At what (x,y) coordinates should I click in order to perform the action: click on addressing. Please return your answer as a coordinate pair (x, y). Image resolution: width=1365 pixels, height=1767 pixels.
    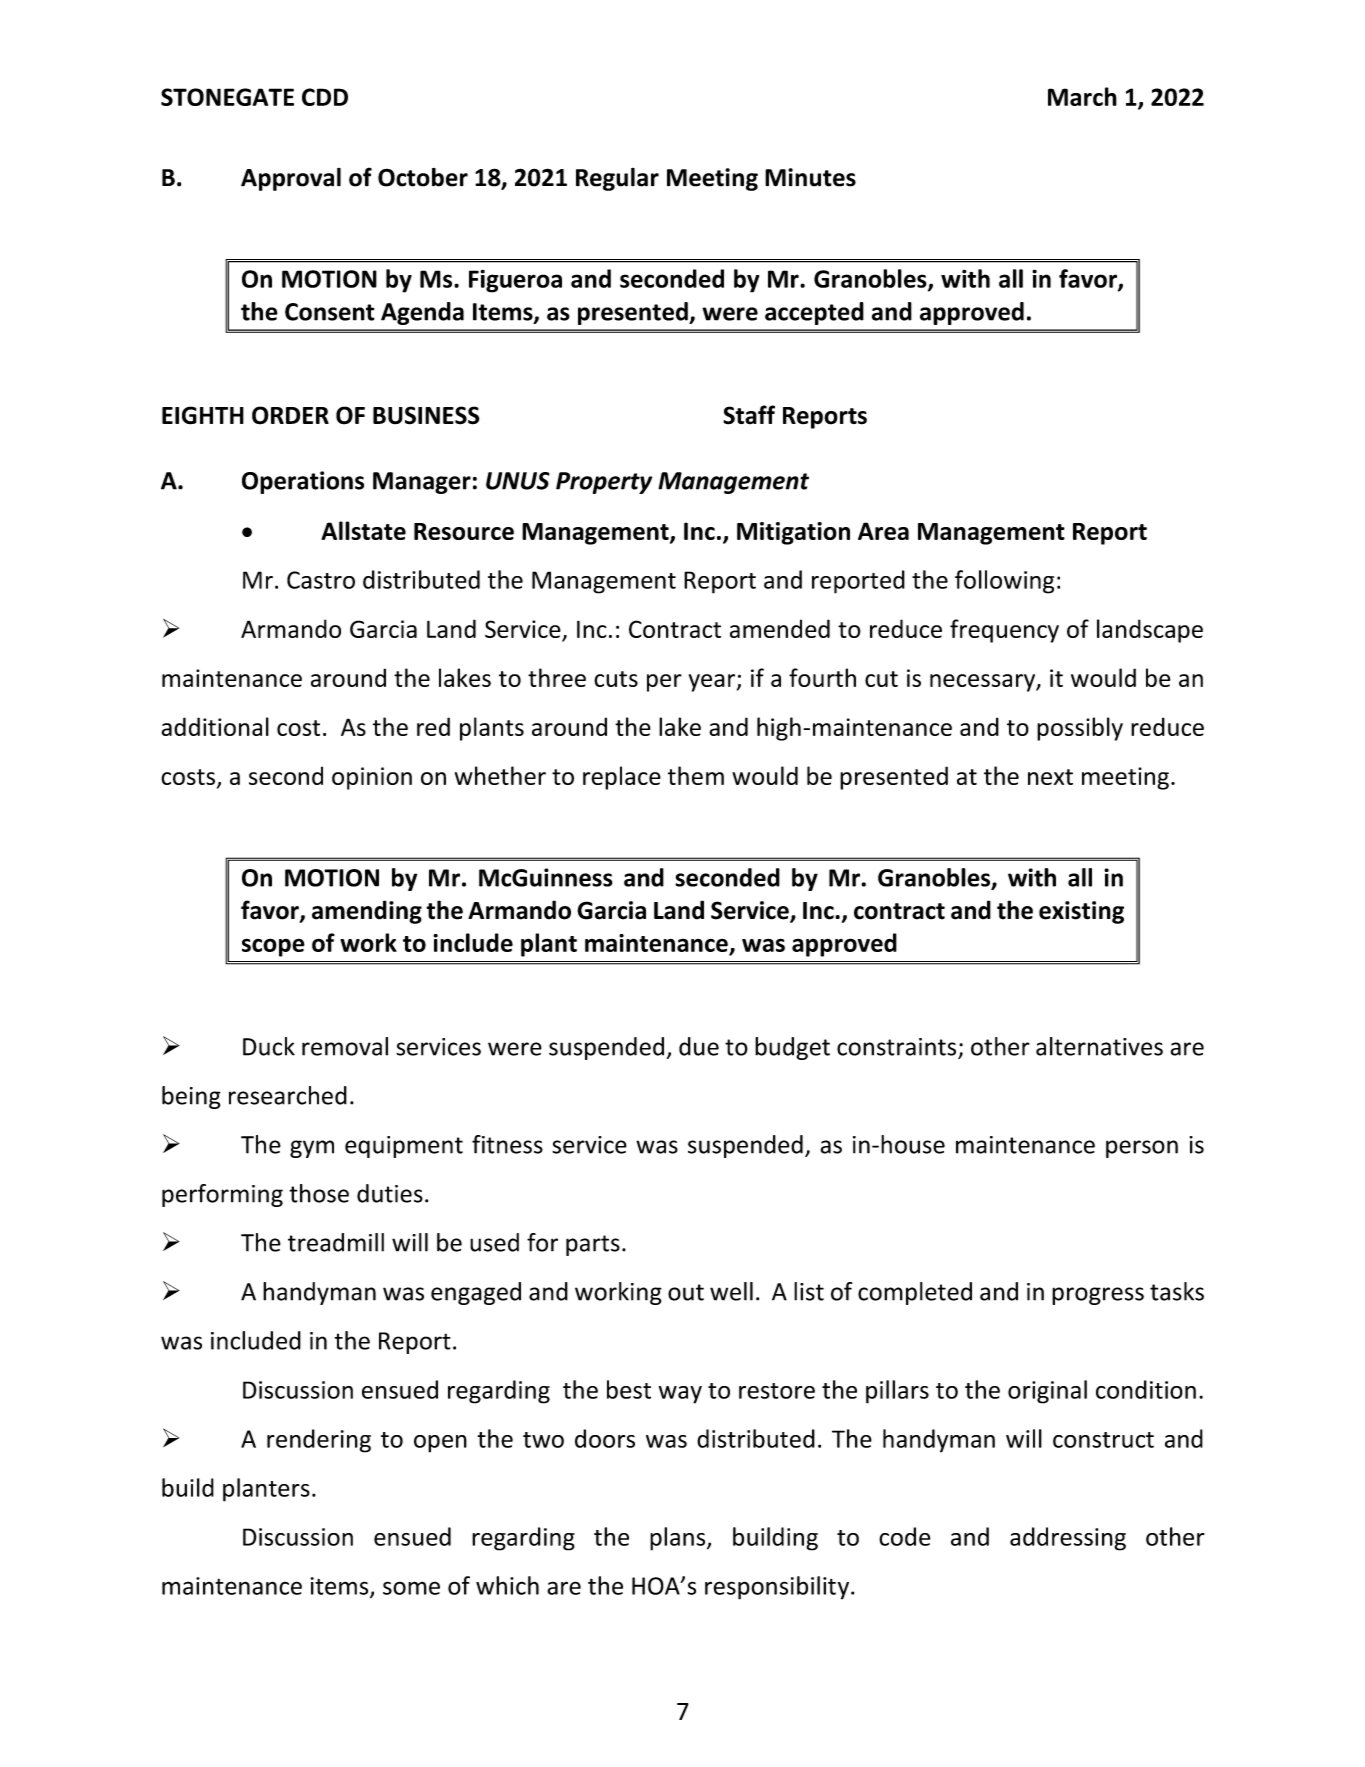
    Looking at the image, I should click on (1068, 1539).
